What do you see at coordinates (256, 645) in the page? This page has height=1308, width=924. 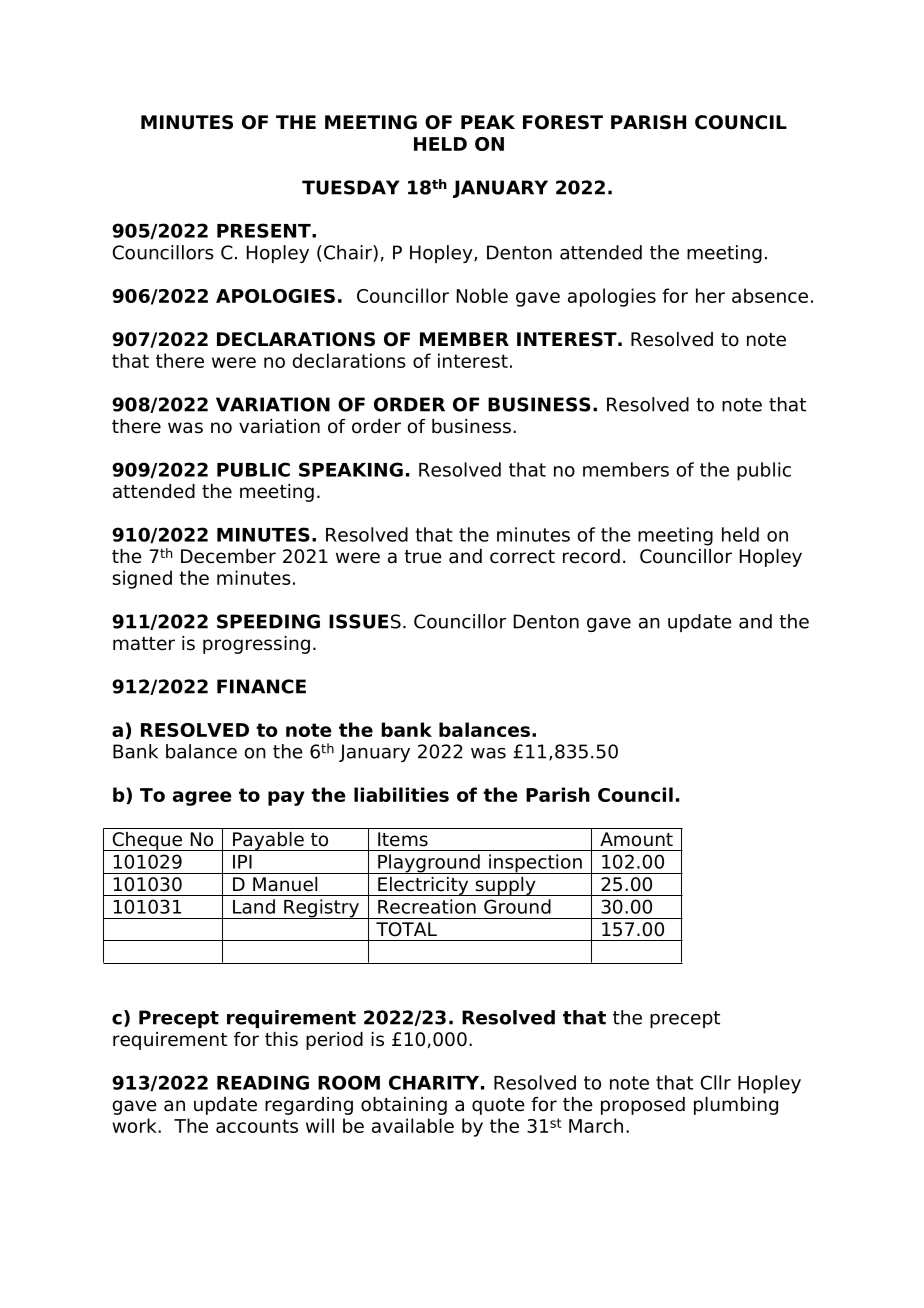 I see `progressing` at bounding box center [256, 645].
